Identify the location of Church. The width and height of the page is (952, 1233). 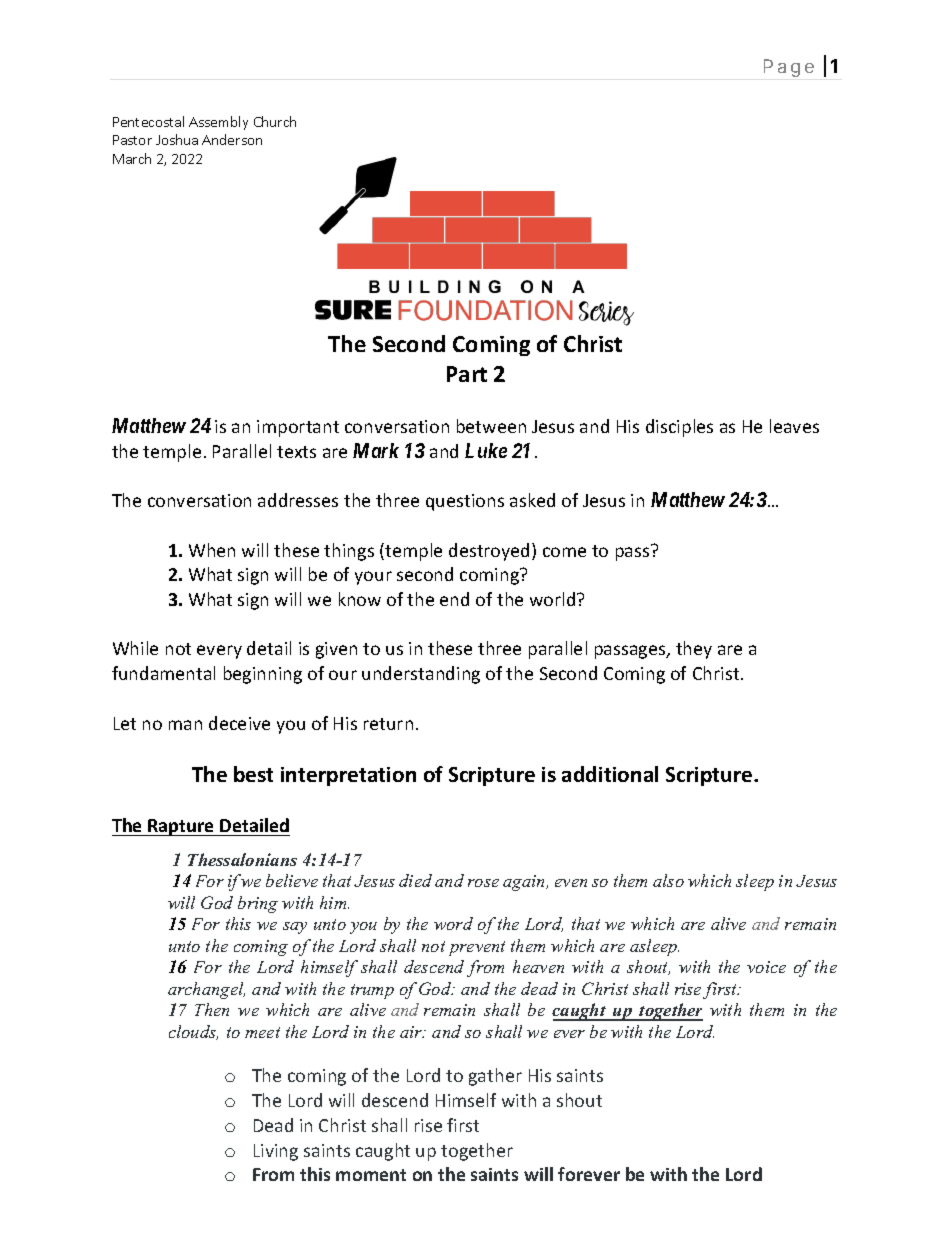
(275, 121).
